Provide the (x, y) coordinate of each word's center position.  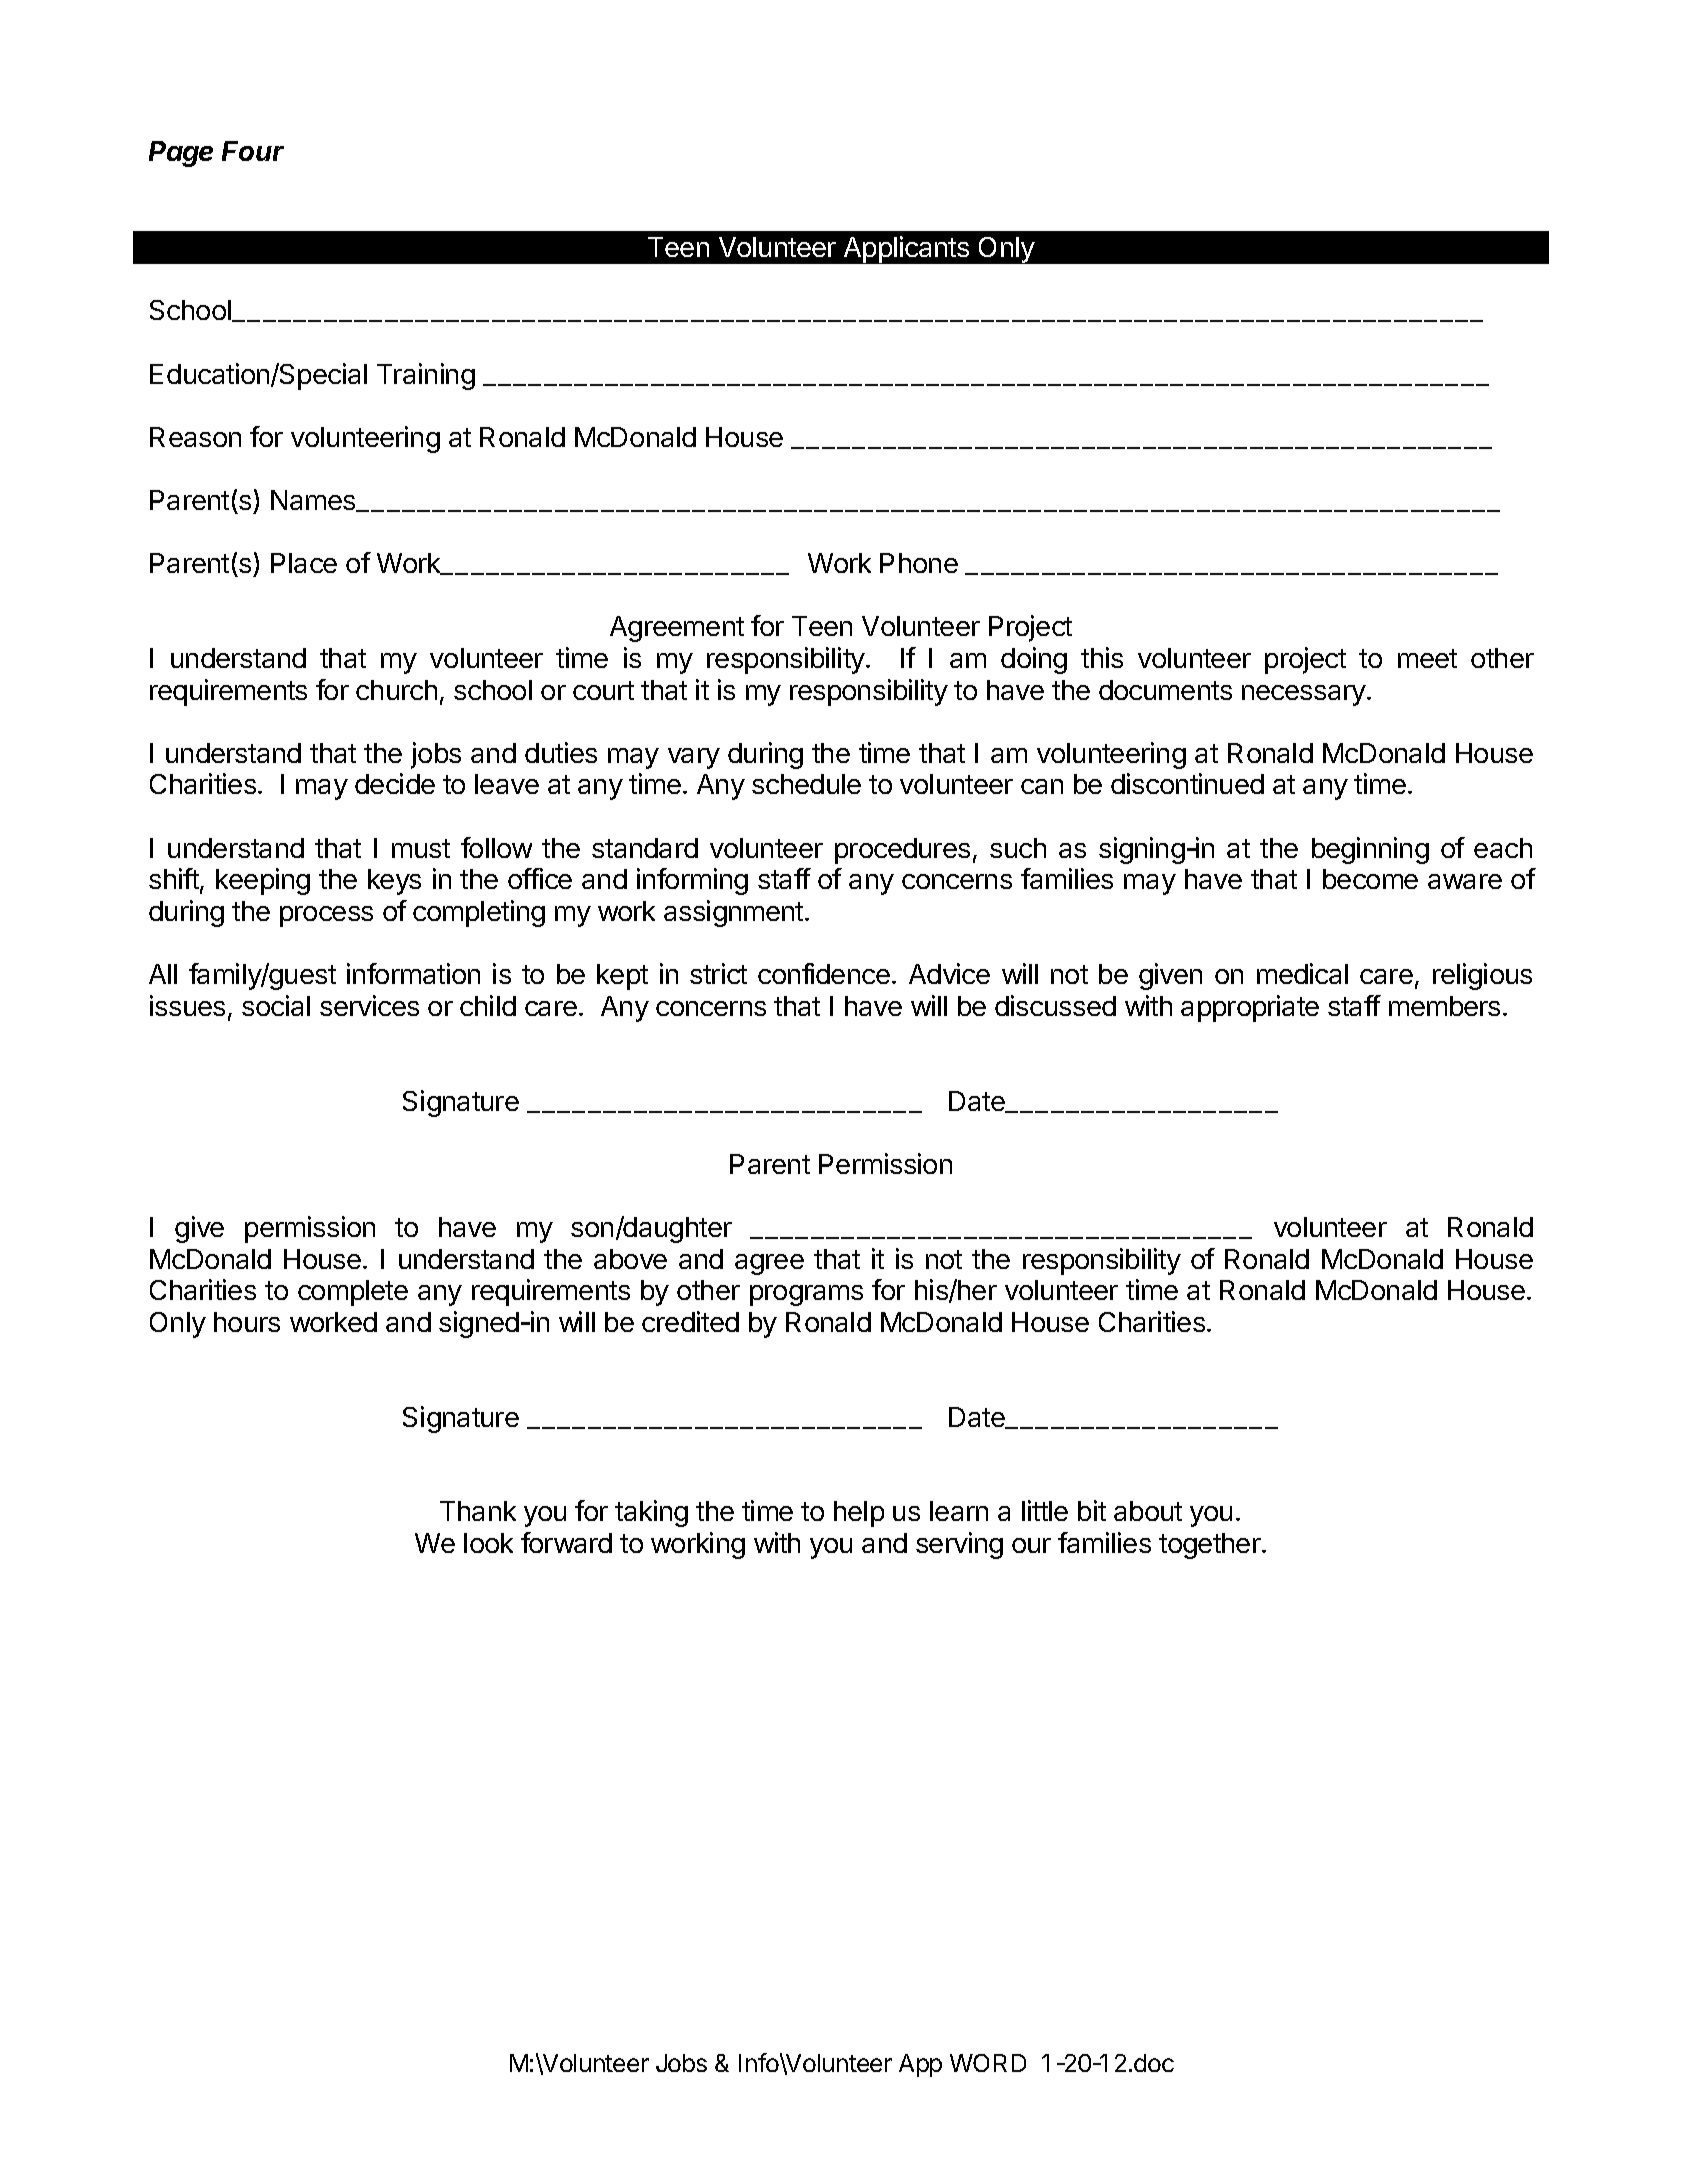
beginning (1370, 850)
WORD (988, 2063)
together (1211, 1546)
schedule (806, 784)
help (859, 1514)
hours (247, 1322)
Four (253, 151)
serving (959, 1545)
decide (395, 783)
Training (426, 376)
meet (1427, 658)
